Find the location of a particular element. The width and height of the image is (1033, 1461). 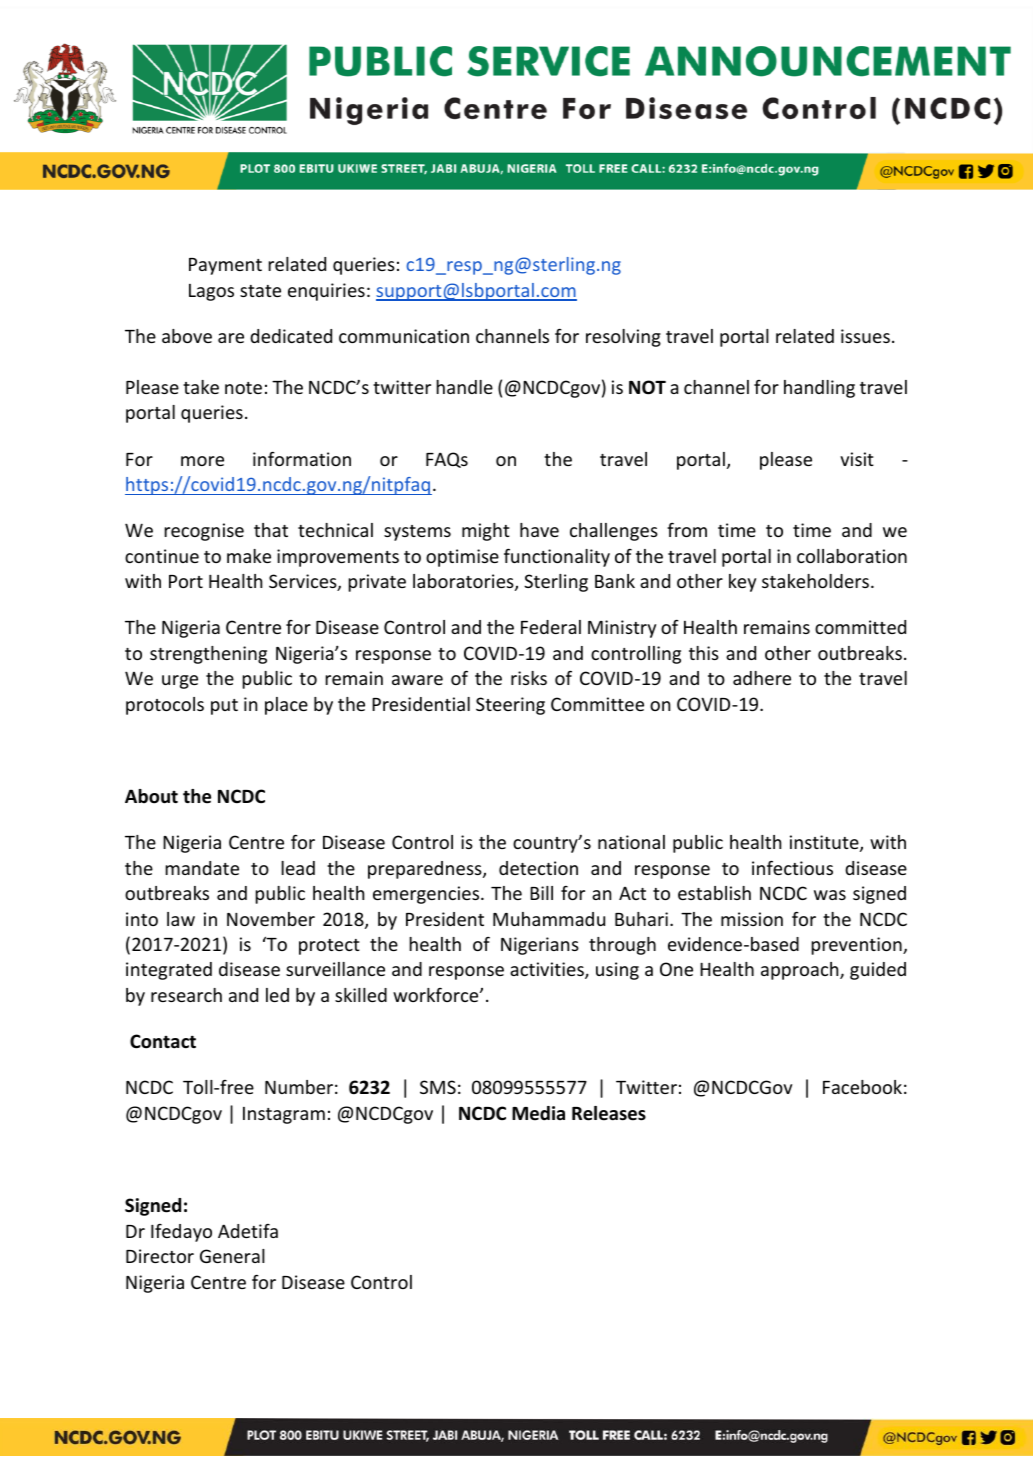

Media is located at coordinates (538, 1113).
